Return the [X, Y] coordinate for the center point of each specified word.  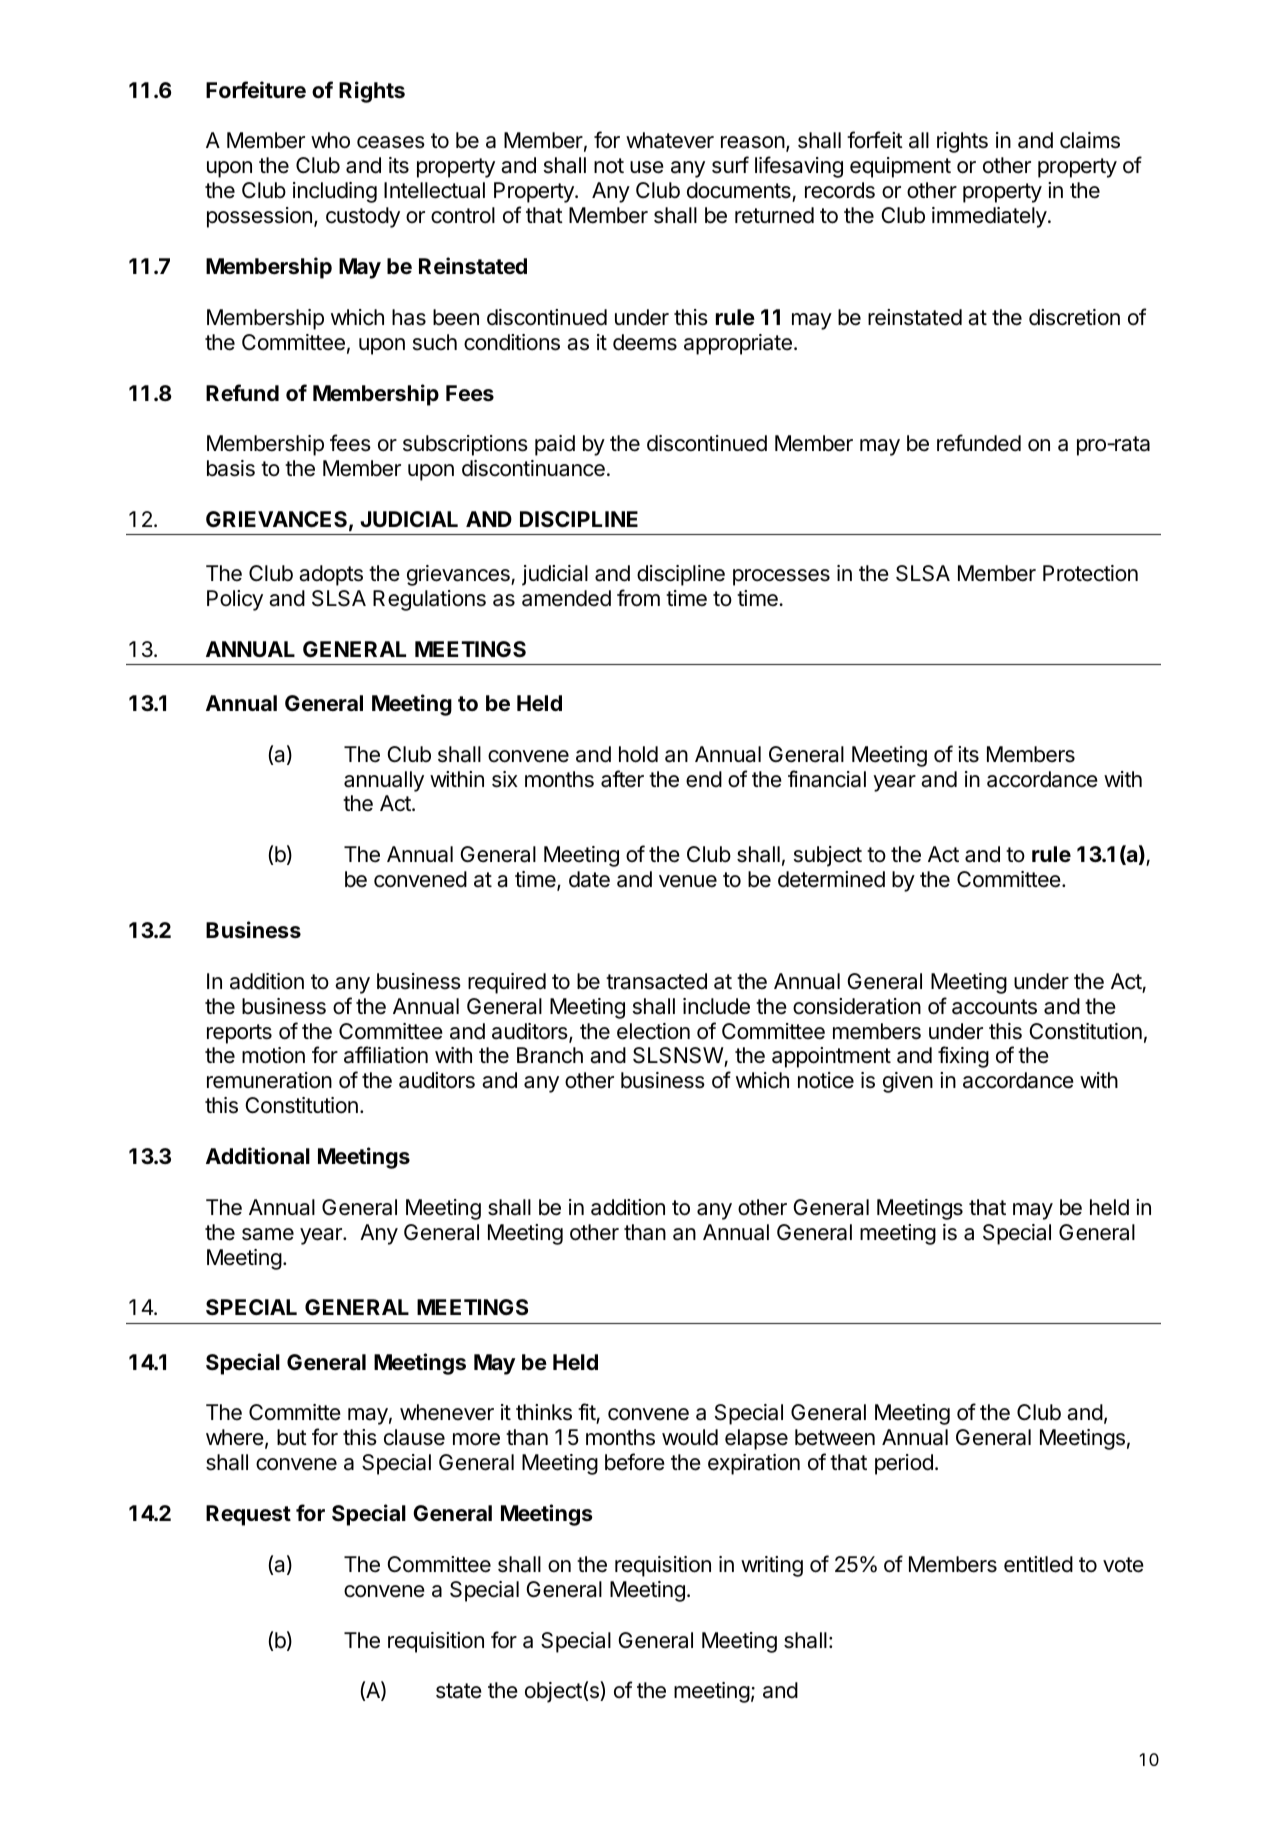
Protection [1090, 573]
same [268, 1234]
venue [688, 881]
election [653, 1031]
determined [831, 879]
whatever [670, 140]
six [505, 779]
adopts [331, 575]
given [908, 1082]
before [635, 1462]
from [638, 598]
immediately [989, 217]
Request [248, 1515]
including [335, 192]
